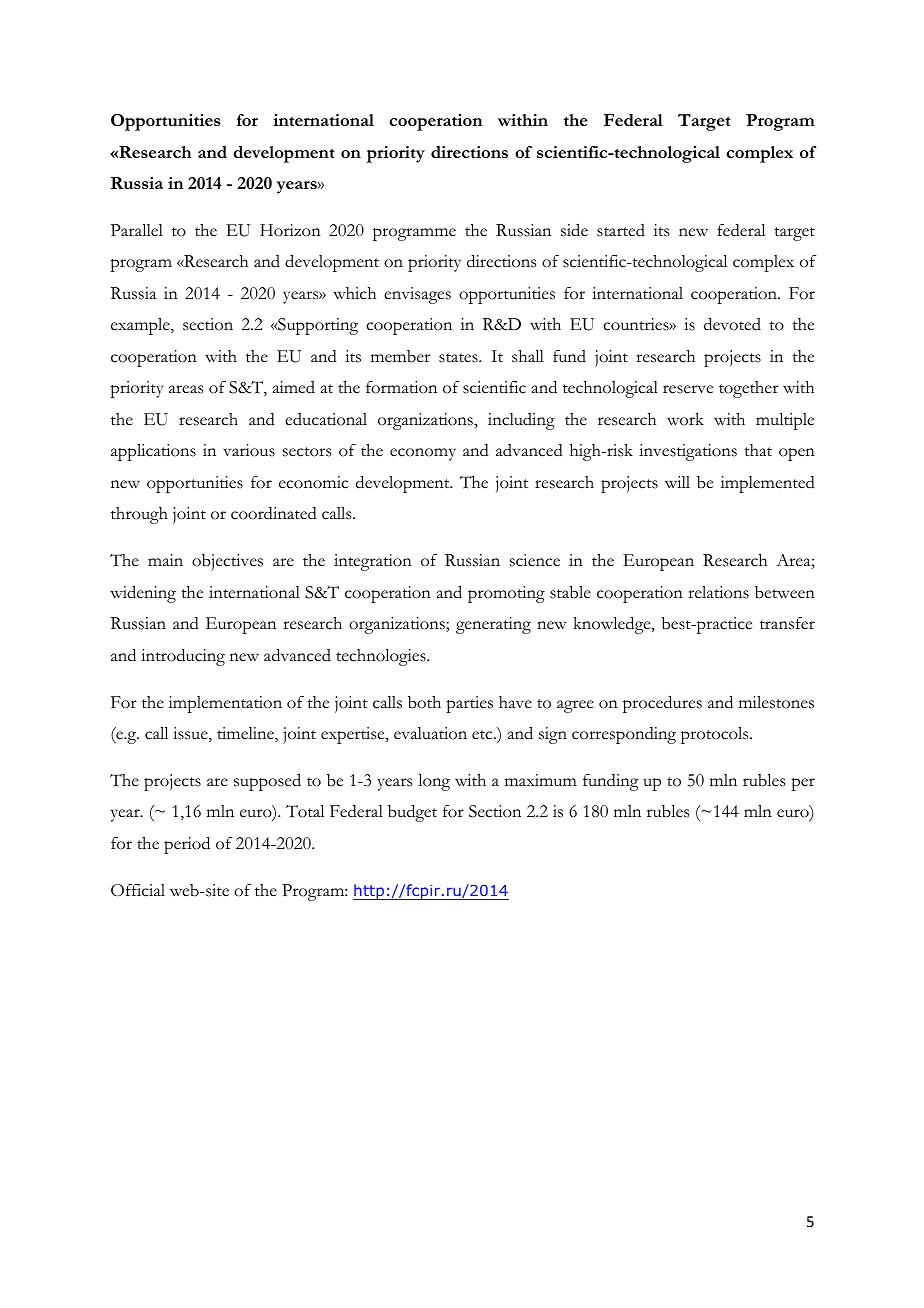 This screenshot has height=1308, width=924. I want to click on generating, so click(493, 625).
